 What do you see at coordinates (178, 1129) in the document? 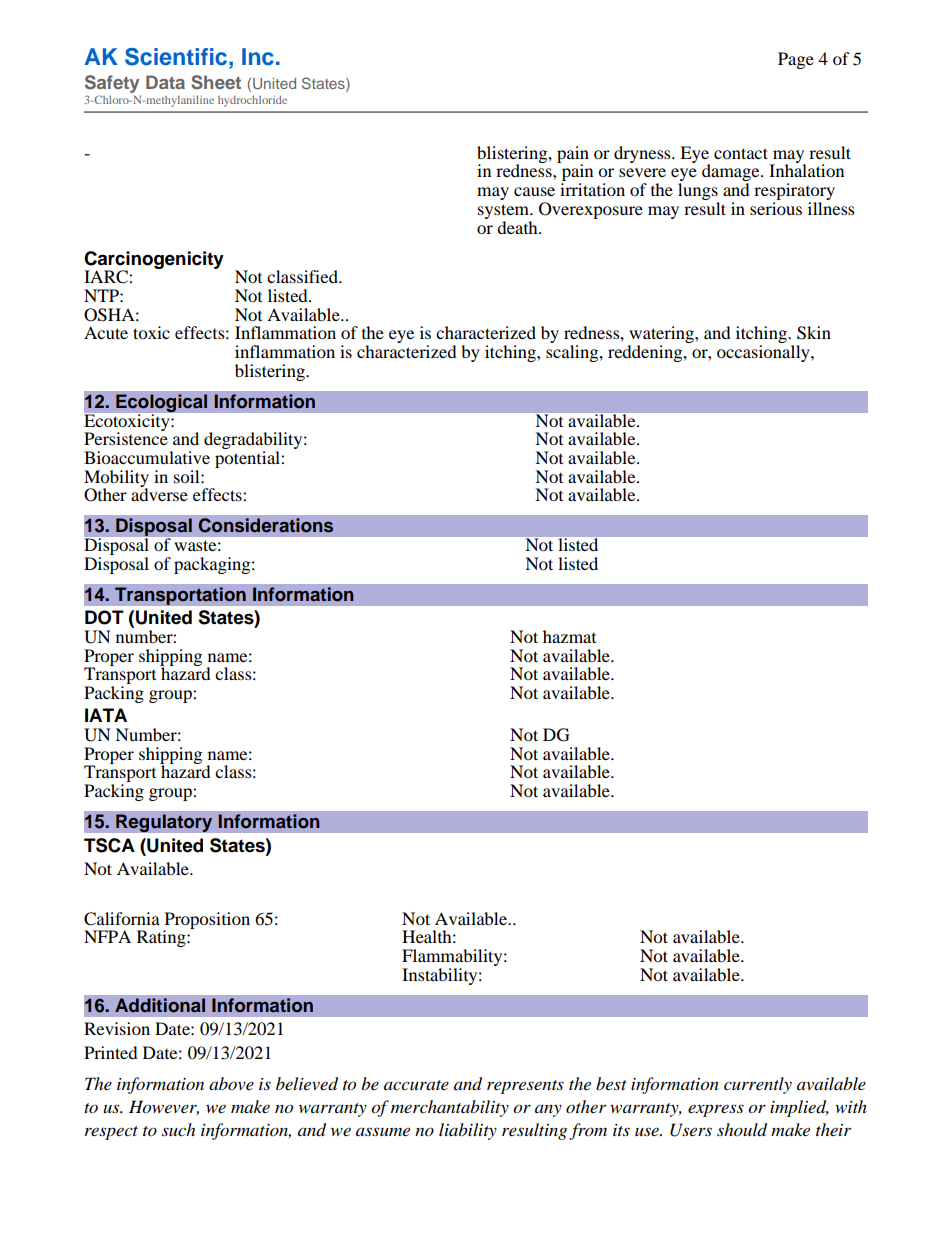
I see `such` at bounding box center [178, 1129].
